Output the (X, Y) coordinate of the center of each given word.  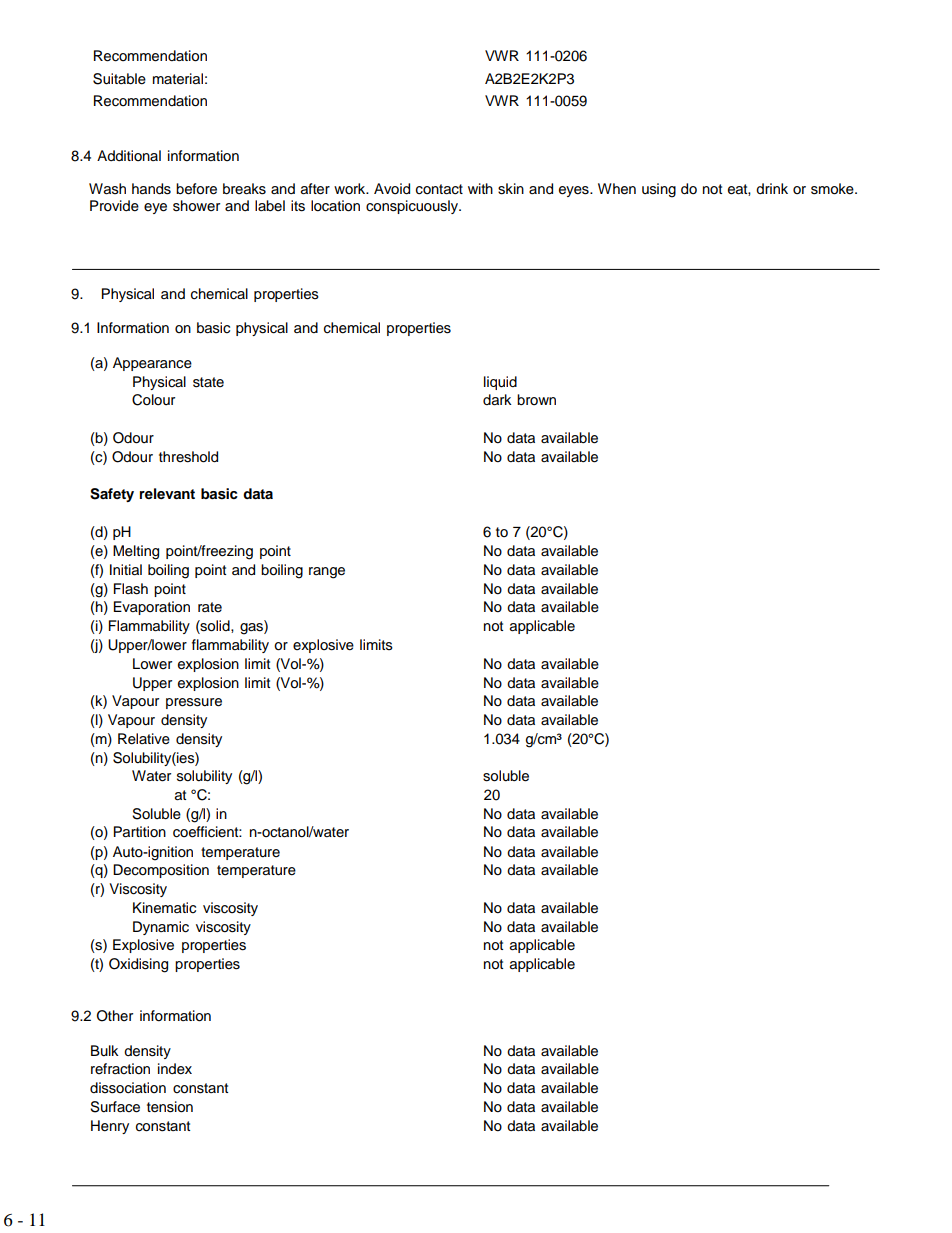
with (480, 188)
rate (210, 607)
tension (170, 1107)
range (327, 573)
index (175, 1069)
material (178, 79)
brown (536, 399)
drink (772, 188)
